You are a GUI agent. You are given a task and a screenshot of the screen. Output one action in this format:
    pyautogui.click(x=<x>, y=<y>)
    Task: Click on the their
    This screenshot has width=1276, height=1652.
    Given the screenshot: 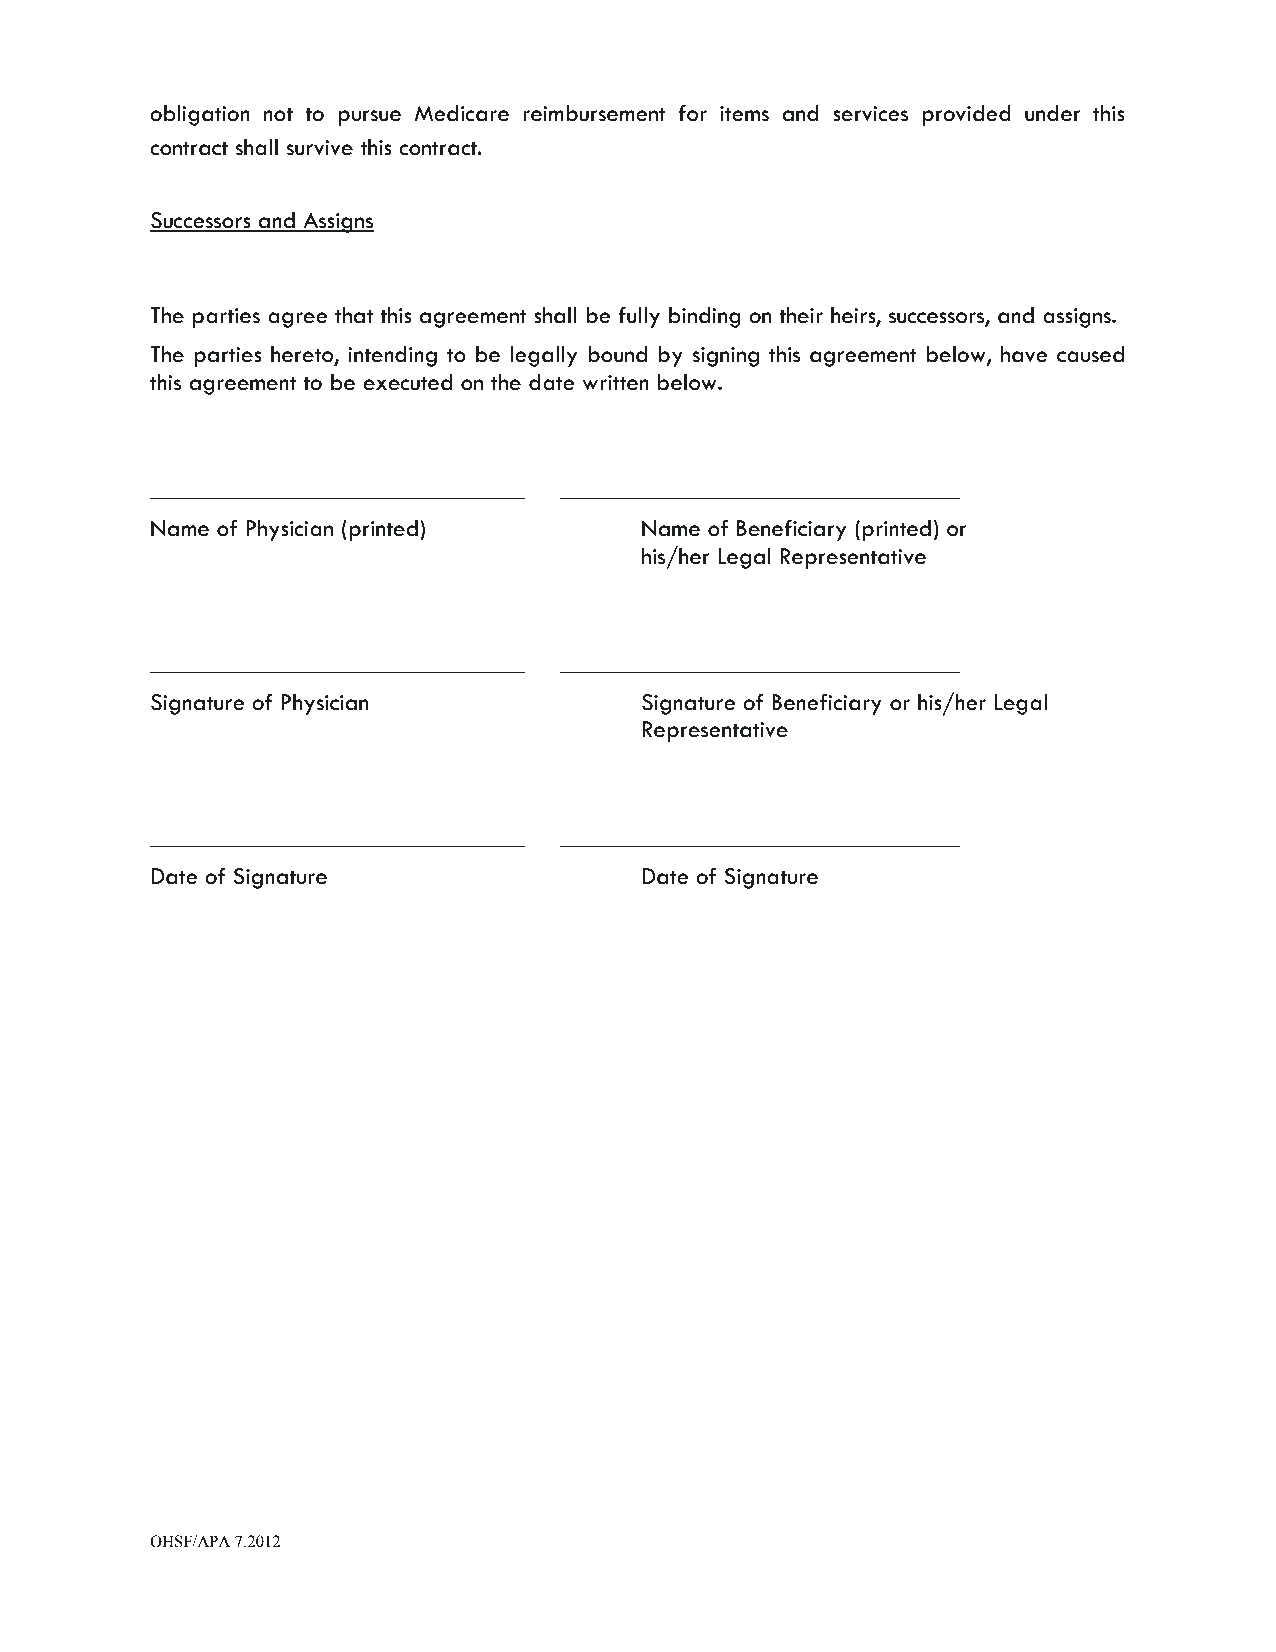 What is the action you would take?
    pyautogui.click(x=801, y=315)
